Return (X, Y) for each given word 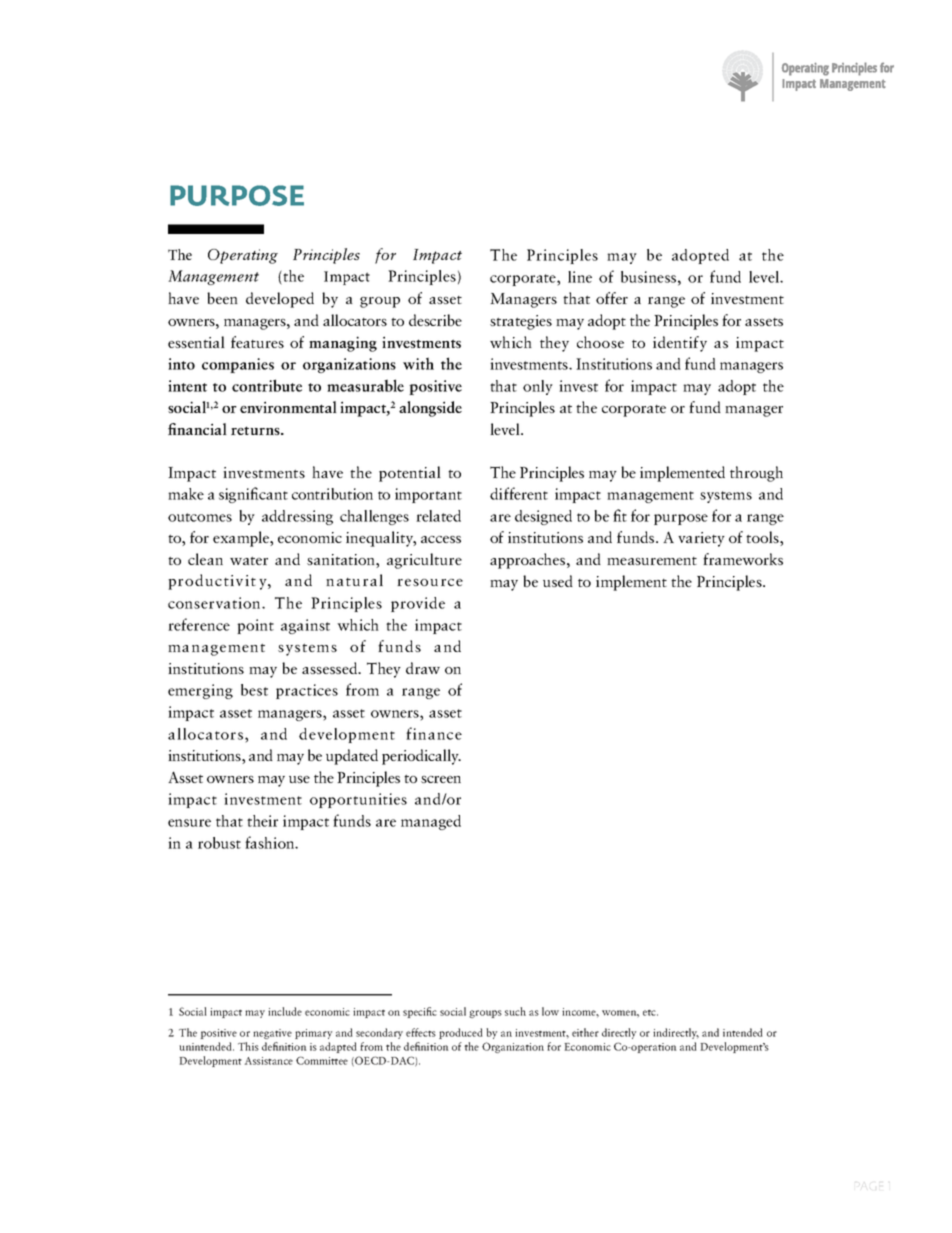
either (585, 1032)
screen (441, 779)
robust (219, 843)
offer (612, 298)
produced (461, 1033)
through (756, 474)
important (428, 495)
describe (435, 320)
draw (423, 668)
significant (253, 495)
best (254, 690)
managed (431, 822)
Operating (243, 256)
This (248, 1046)
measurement (652, 561)
